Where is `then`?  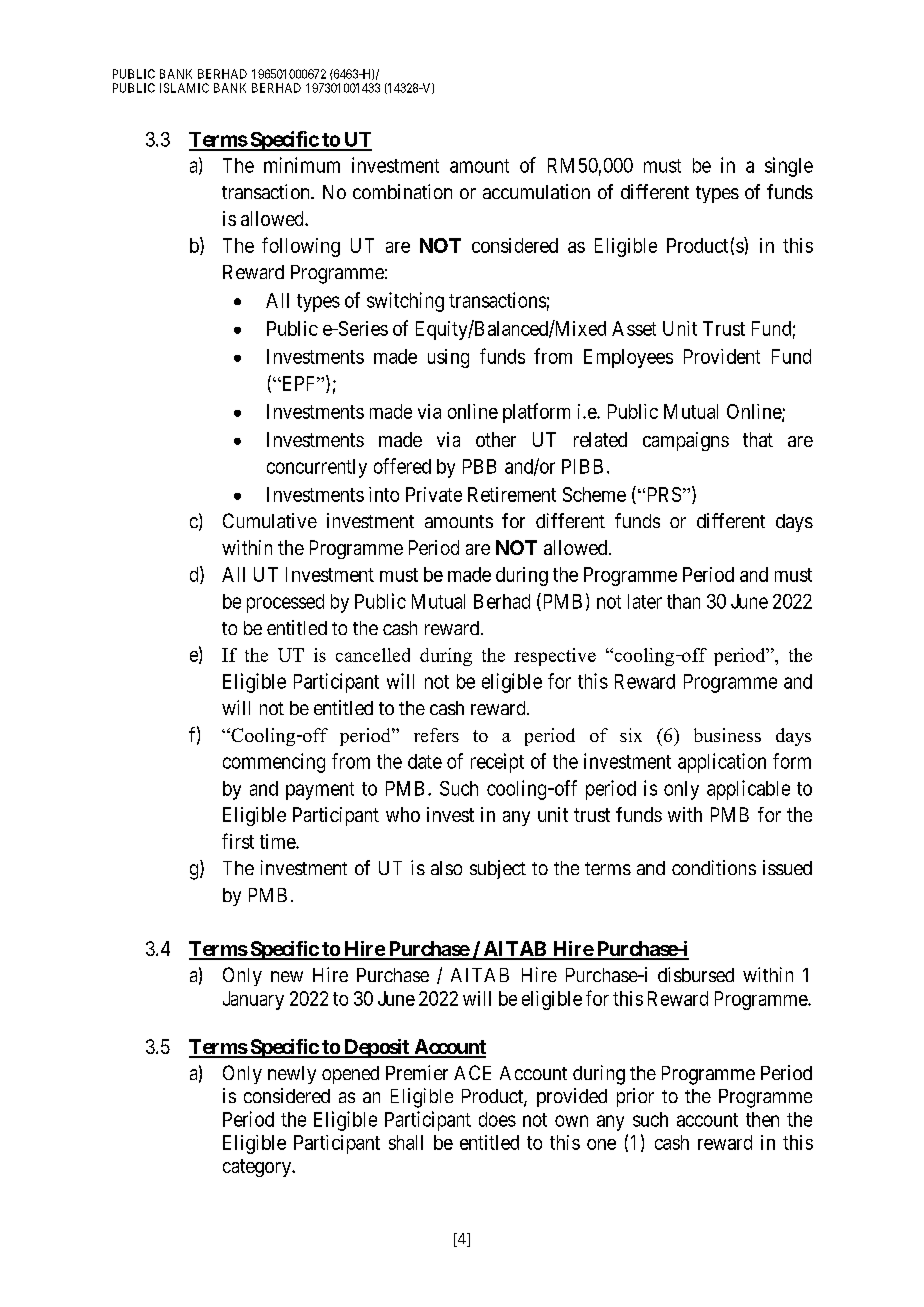 then is located at coordinates (762, 1119).
